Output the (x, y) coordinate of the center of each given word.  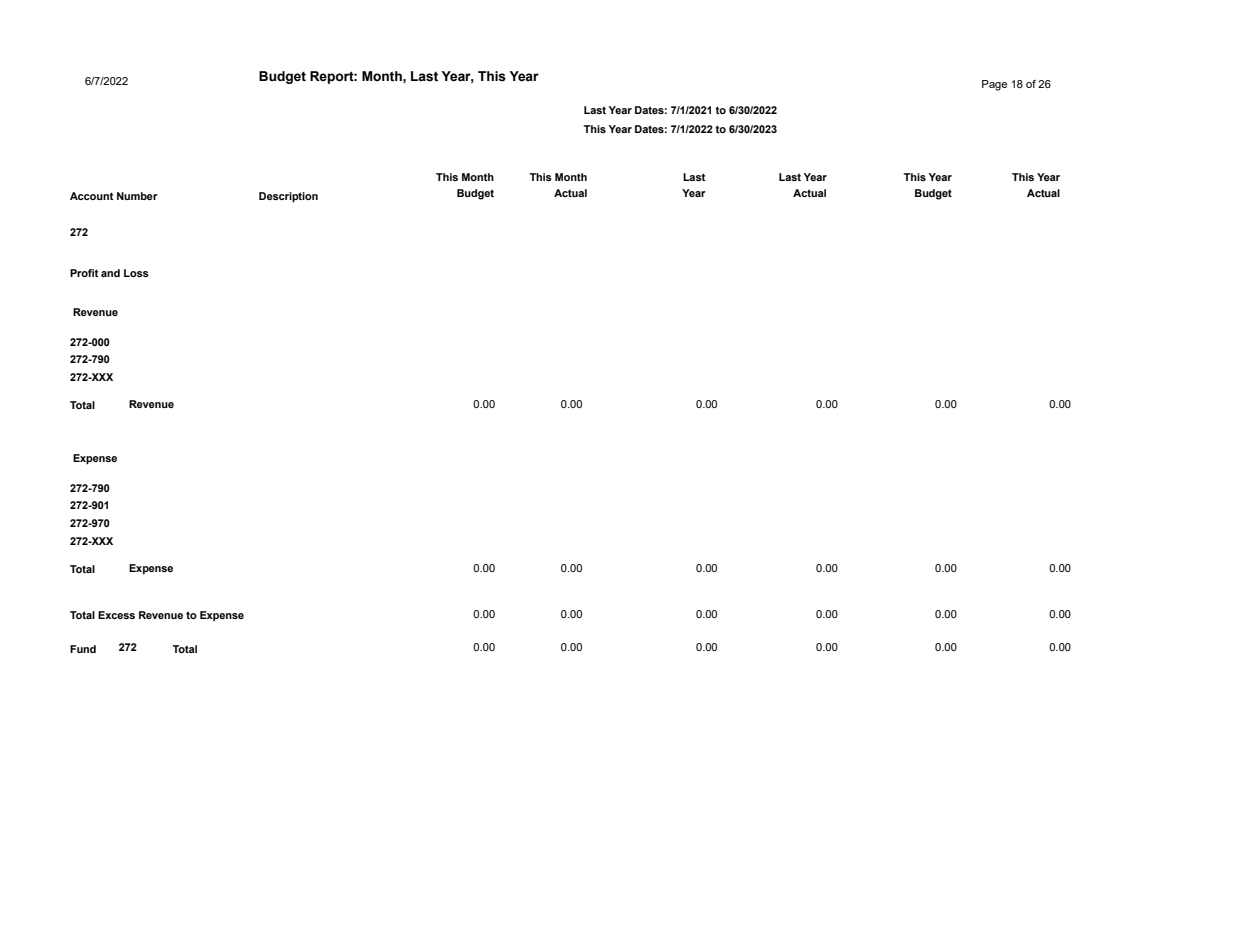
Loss (136, 273)
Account (92, 196)
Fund (83, 649)
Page (994, 85)
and (110, 273)
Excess (116, 615)
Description (288, 197)
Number (137, 196)
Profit (84, 273)
